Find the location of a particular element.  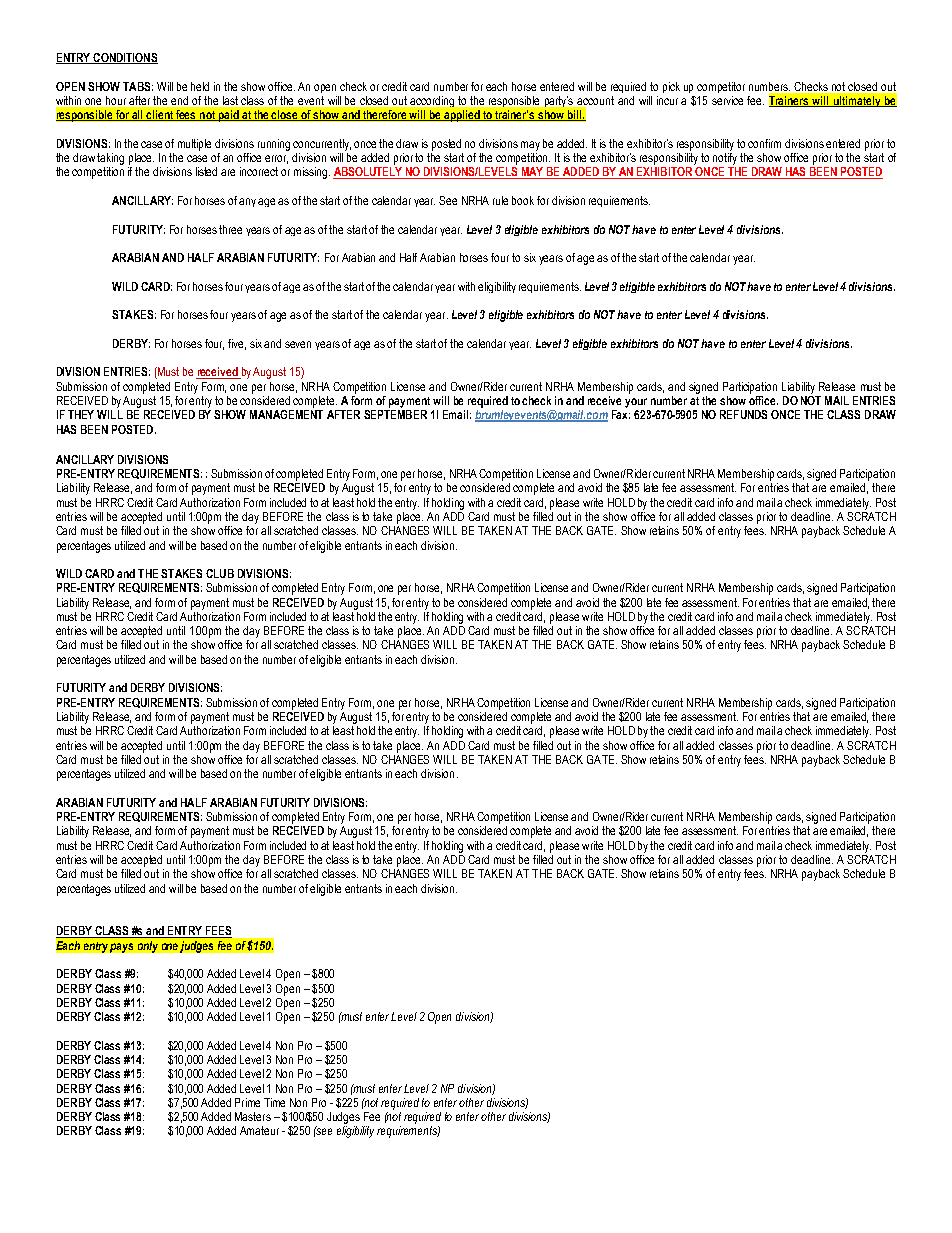

pays is located at coordinates (121, 948).
